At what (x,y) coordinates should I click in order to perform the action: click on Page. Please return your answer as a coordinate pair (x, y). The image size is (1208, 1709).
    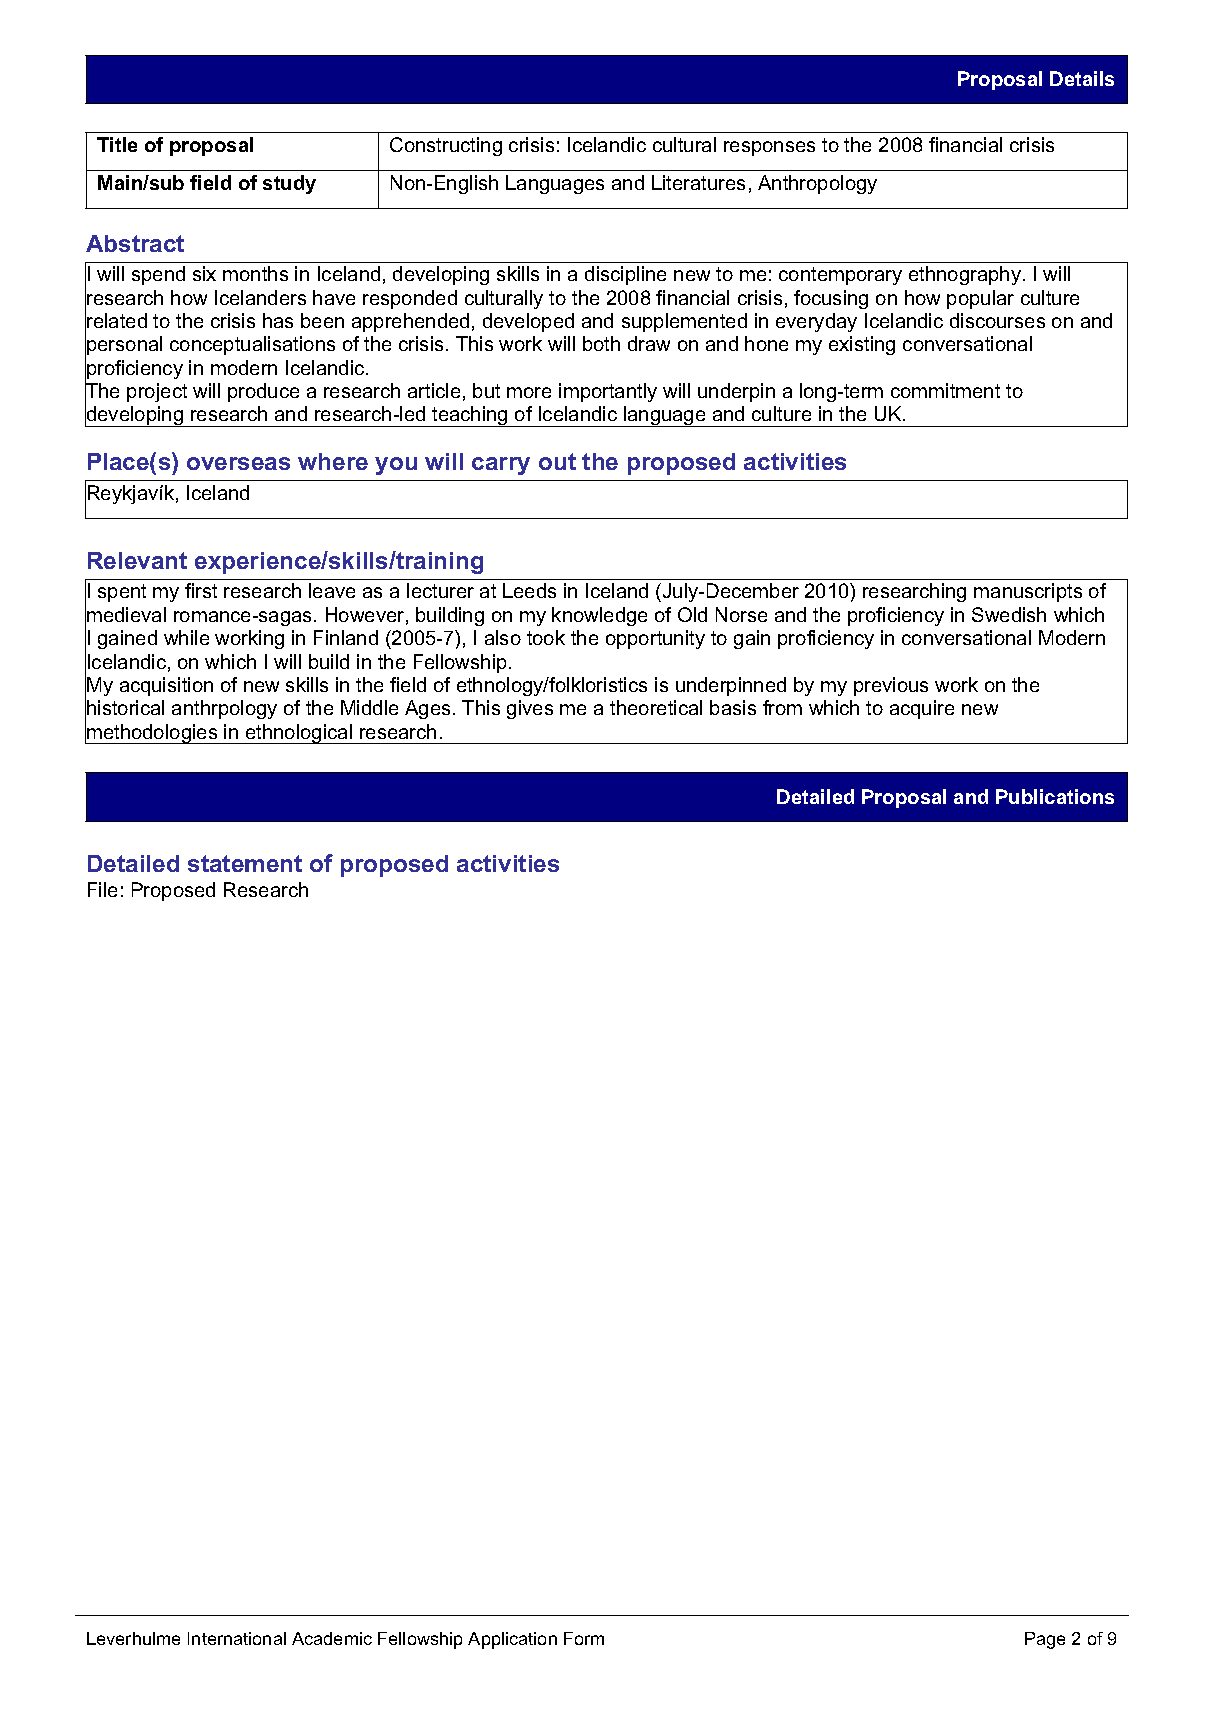
    Looking at the image, I should click on (1045, 1640).
